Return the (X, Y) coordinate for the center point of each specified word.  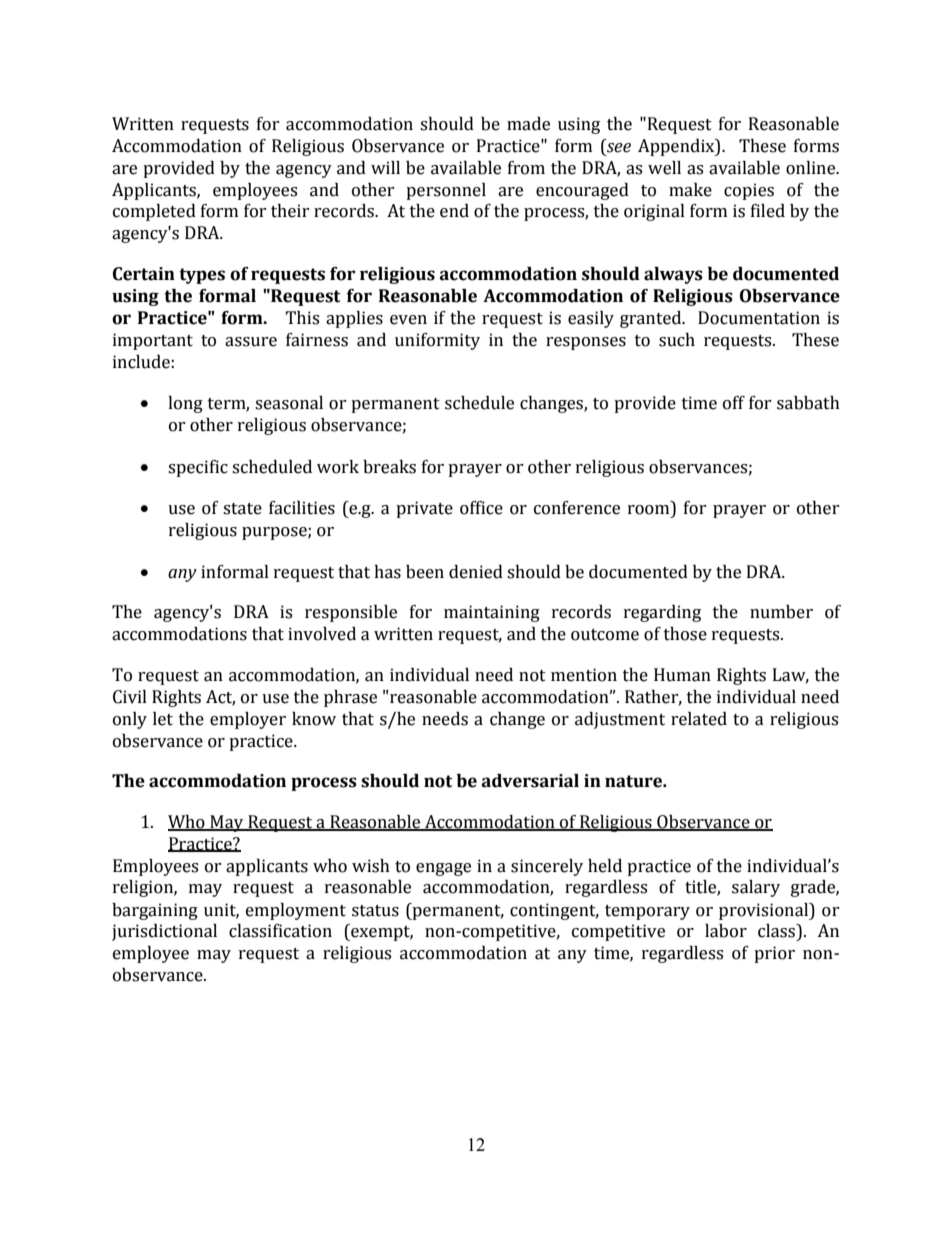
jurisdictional (164, 932)
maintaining (492, 613)
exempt (381, 932)
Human (682, 675)
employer (248, 720)
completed (154, 212)
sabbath (808, 403)
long (185, 404)
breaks (389, 467)
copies (749, 191)
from (526, 168)
